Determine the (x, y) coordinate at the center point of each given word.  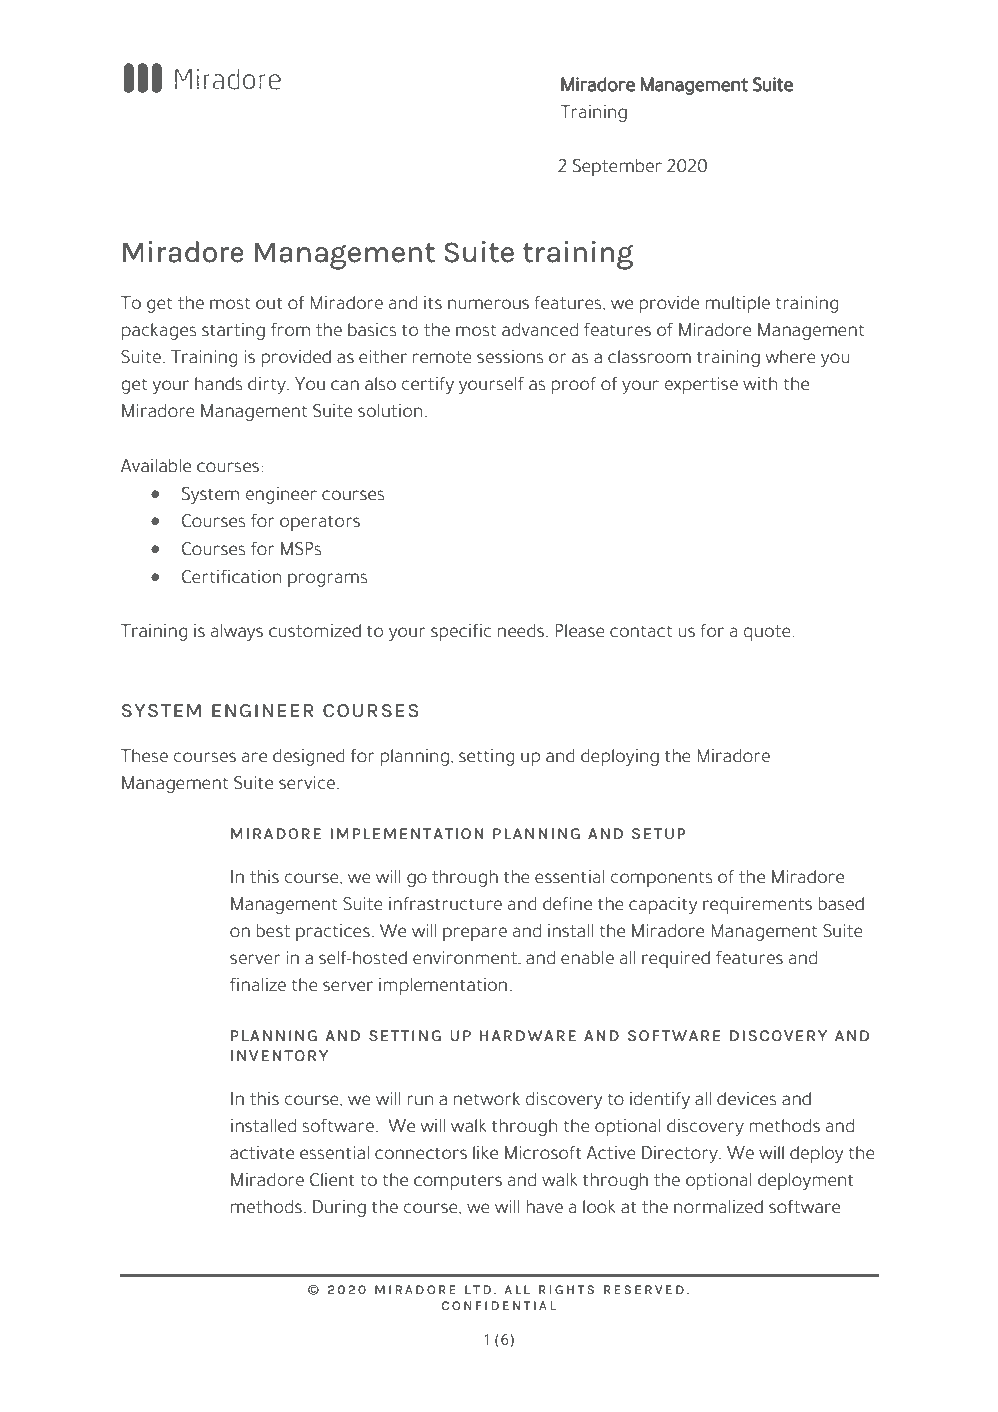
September (617, 167)
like (485, 1153)
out (269, 303)
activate (262, 1153)
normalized (718, 1207)
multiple (738, 304)
